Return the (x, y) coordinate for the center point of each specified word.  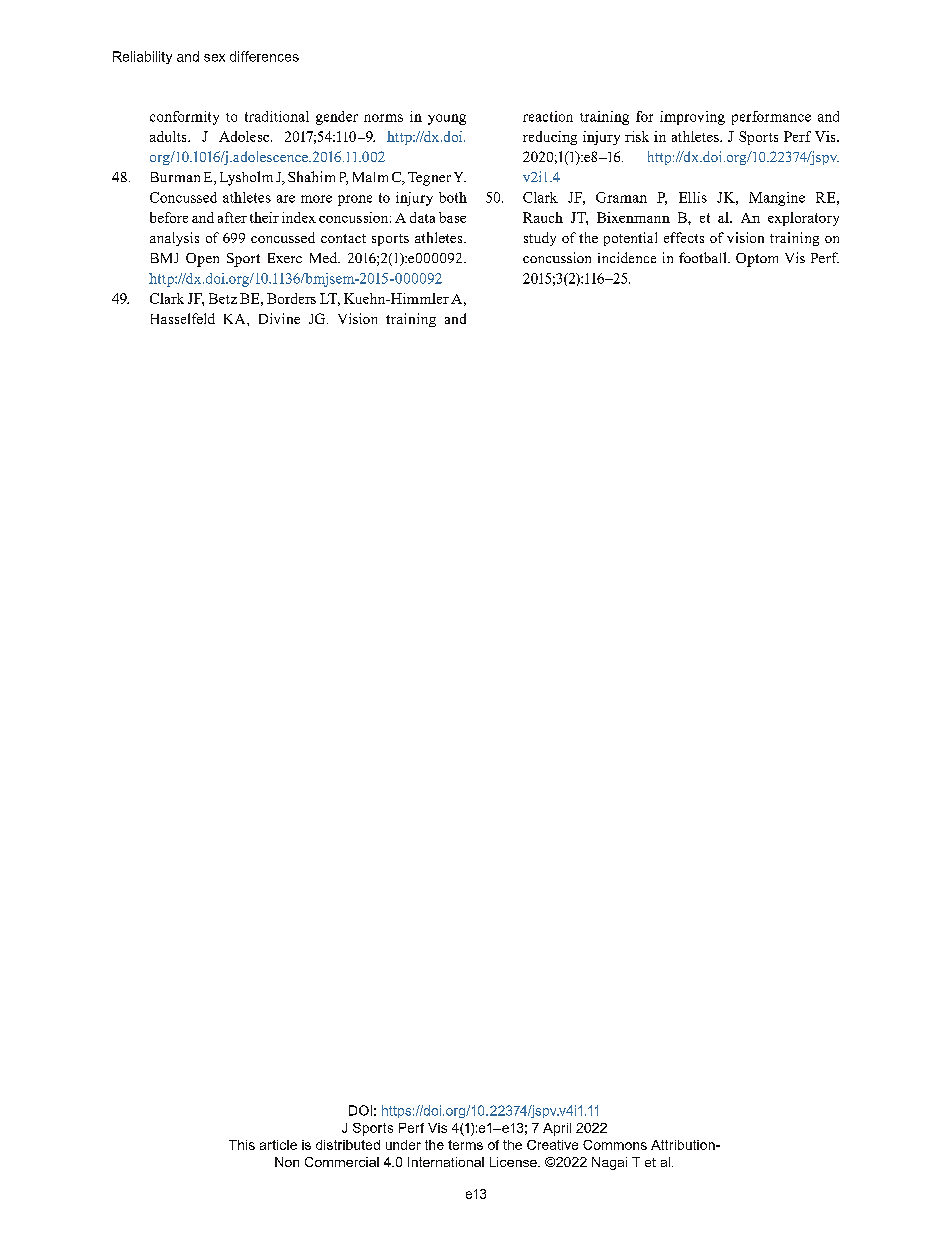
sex (214, 58)
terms (465, 1145)
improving (692, 118)
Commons (615, 1145)
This (242, 1145)
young (447, 119)
